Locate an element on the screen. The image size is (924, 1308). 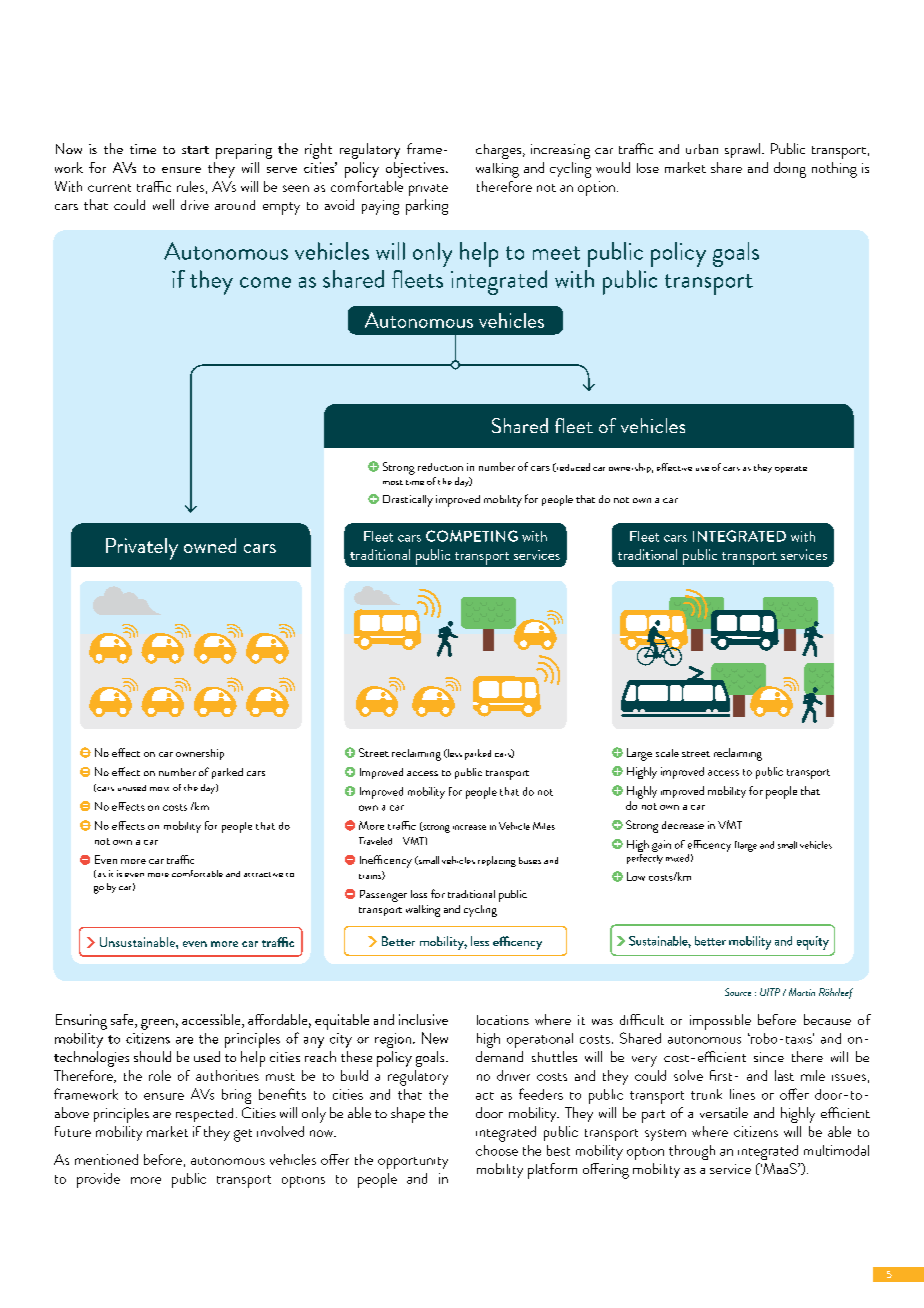
choose is located at coordinates (497, 1150).
